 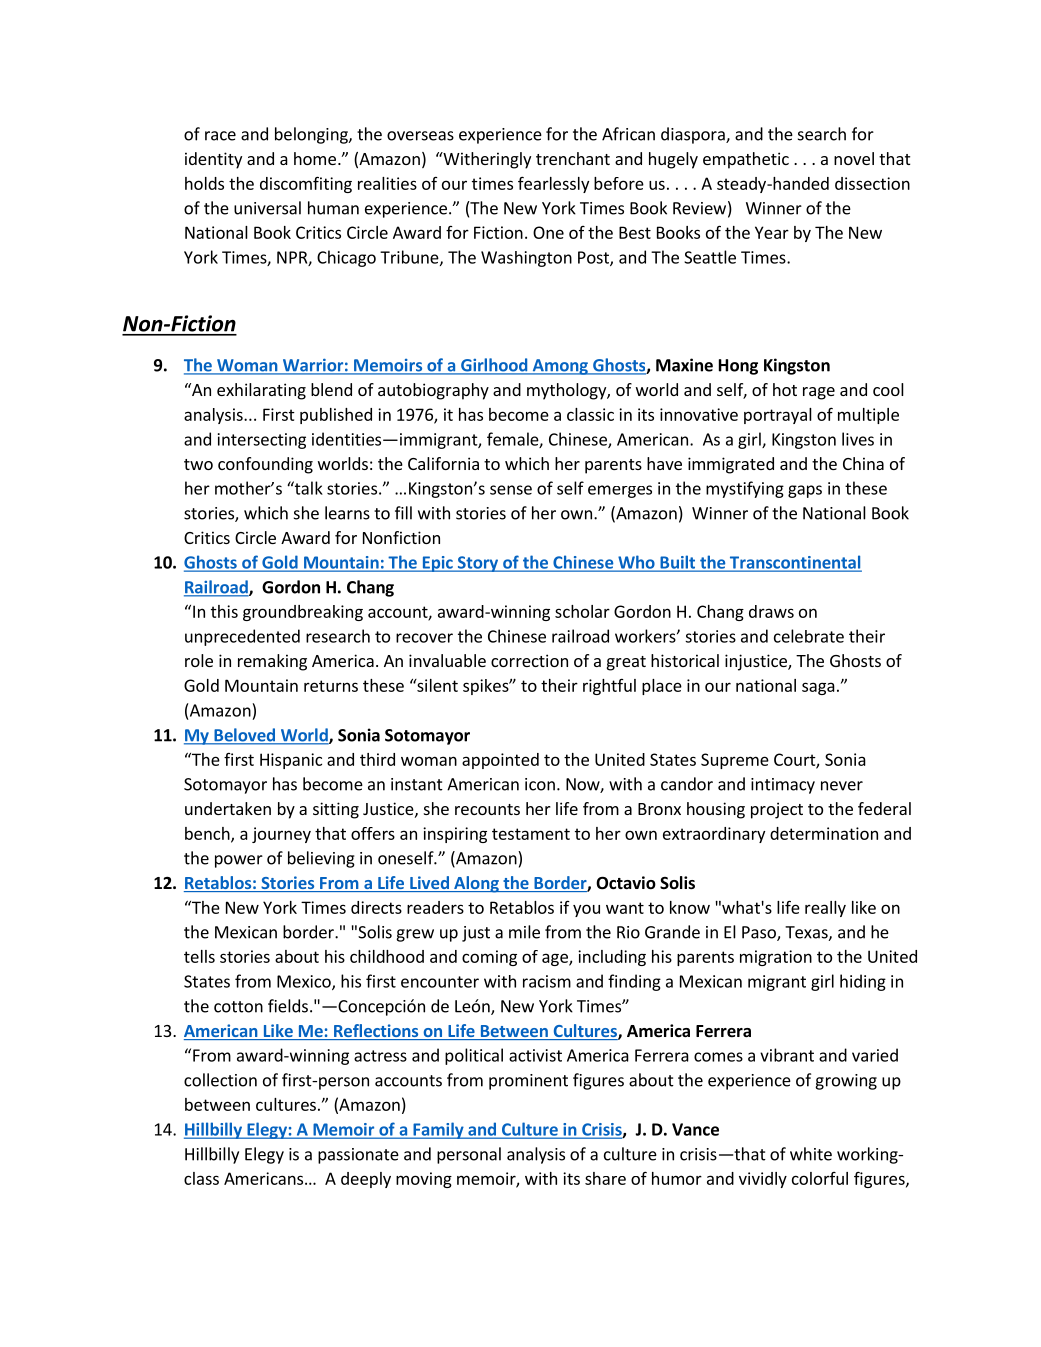 What do you see at coordinates (315, 158) in the image?
I see `home` at bounding box center [315, 158].
